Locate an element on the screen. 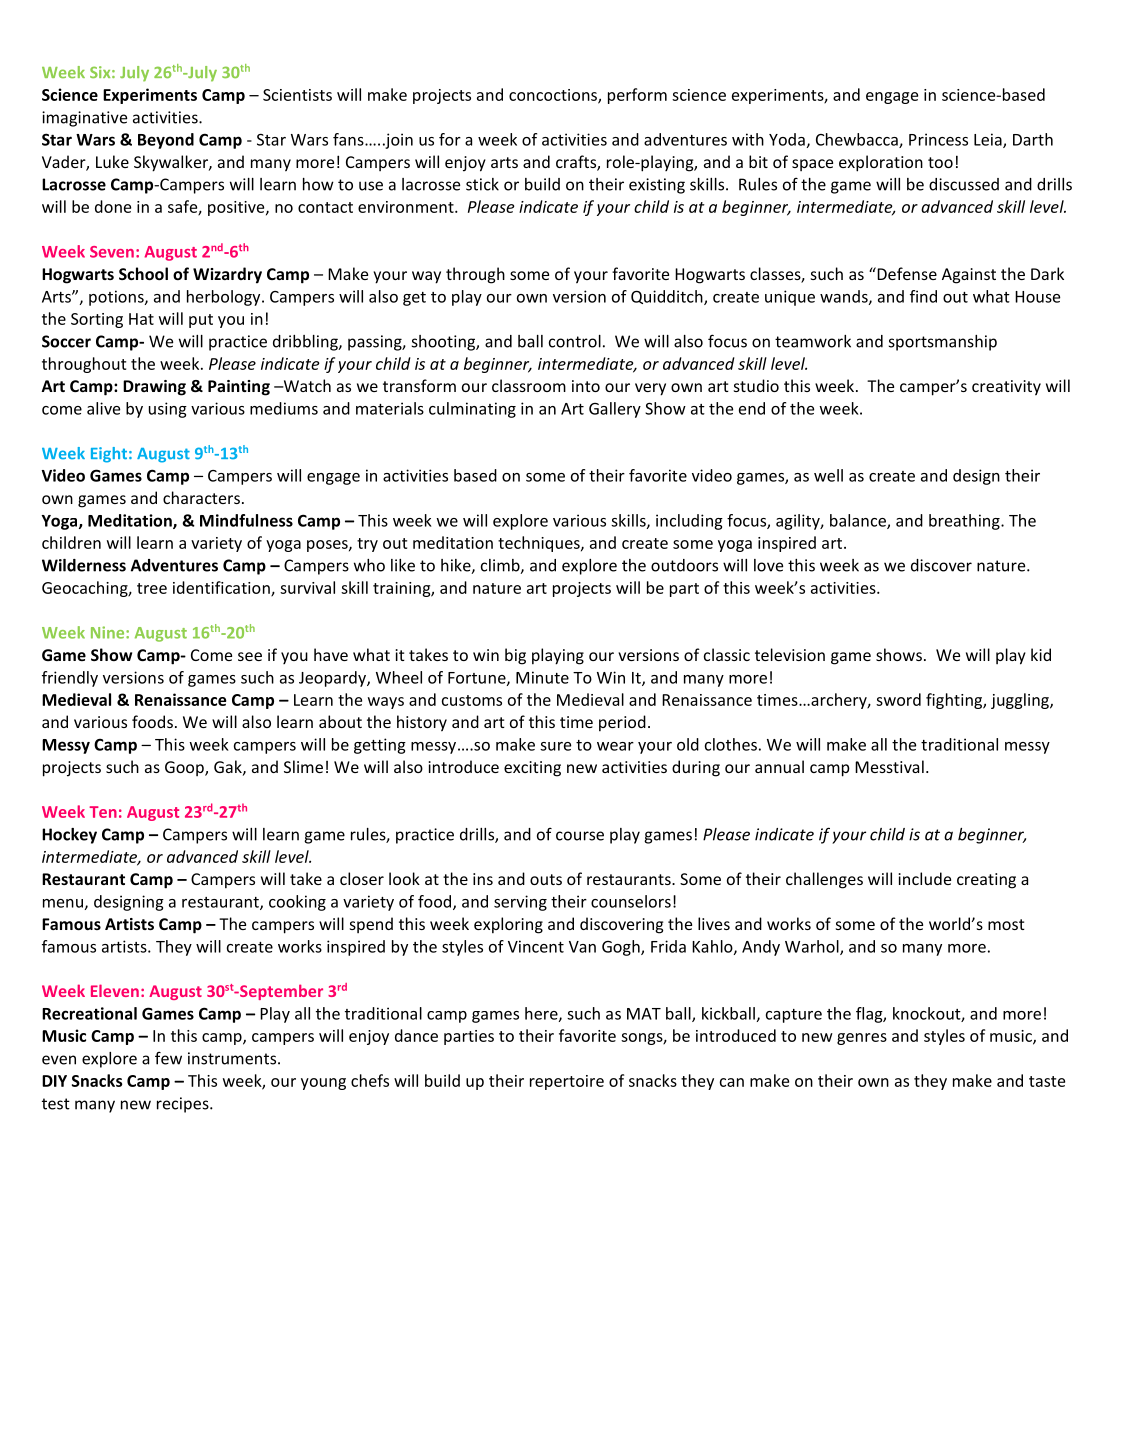  Gallery is located at coordinates (615, 410).
